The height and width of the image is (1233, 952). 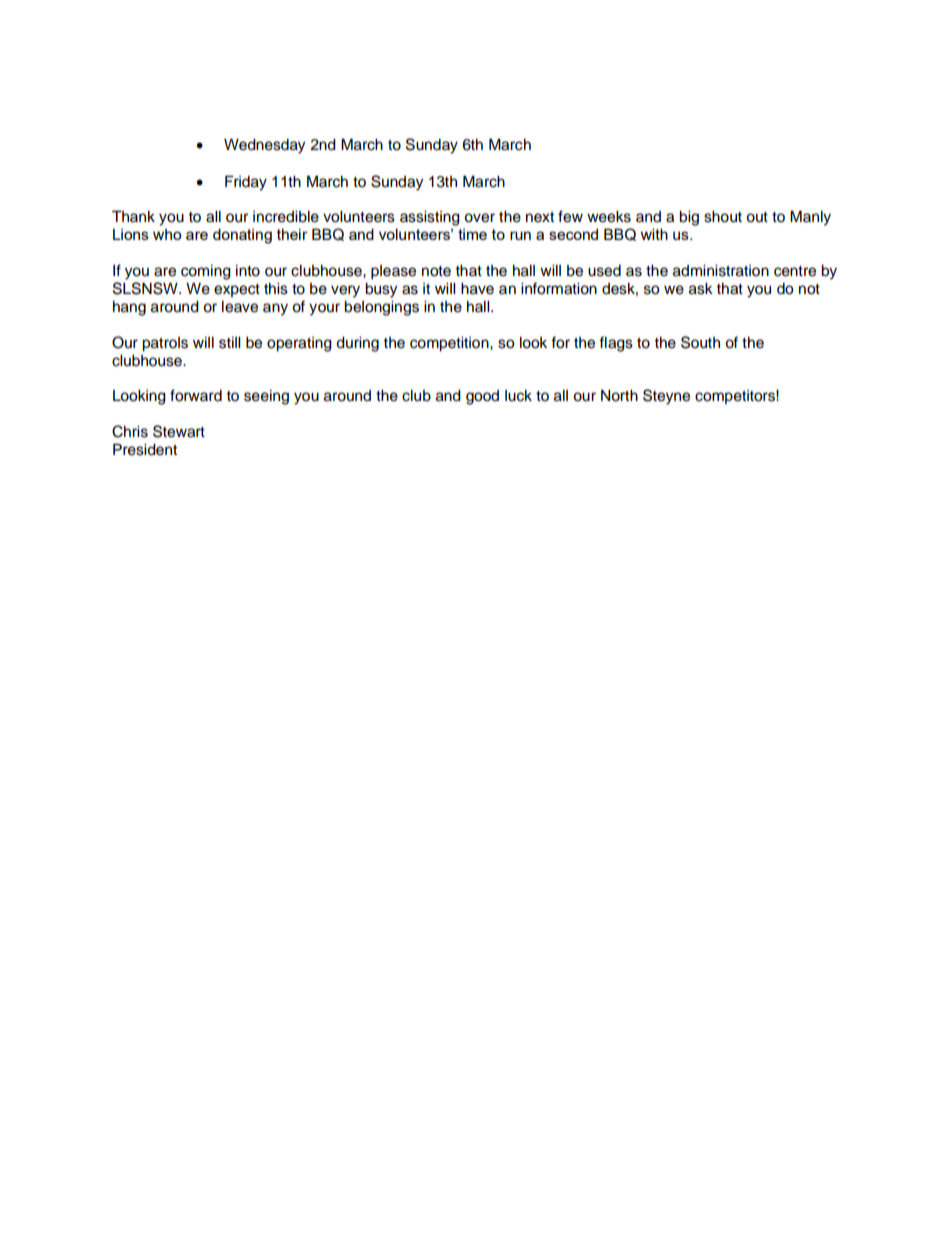 I want to click on Wednesday, so click(x=264, y=146).
